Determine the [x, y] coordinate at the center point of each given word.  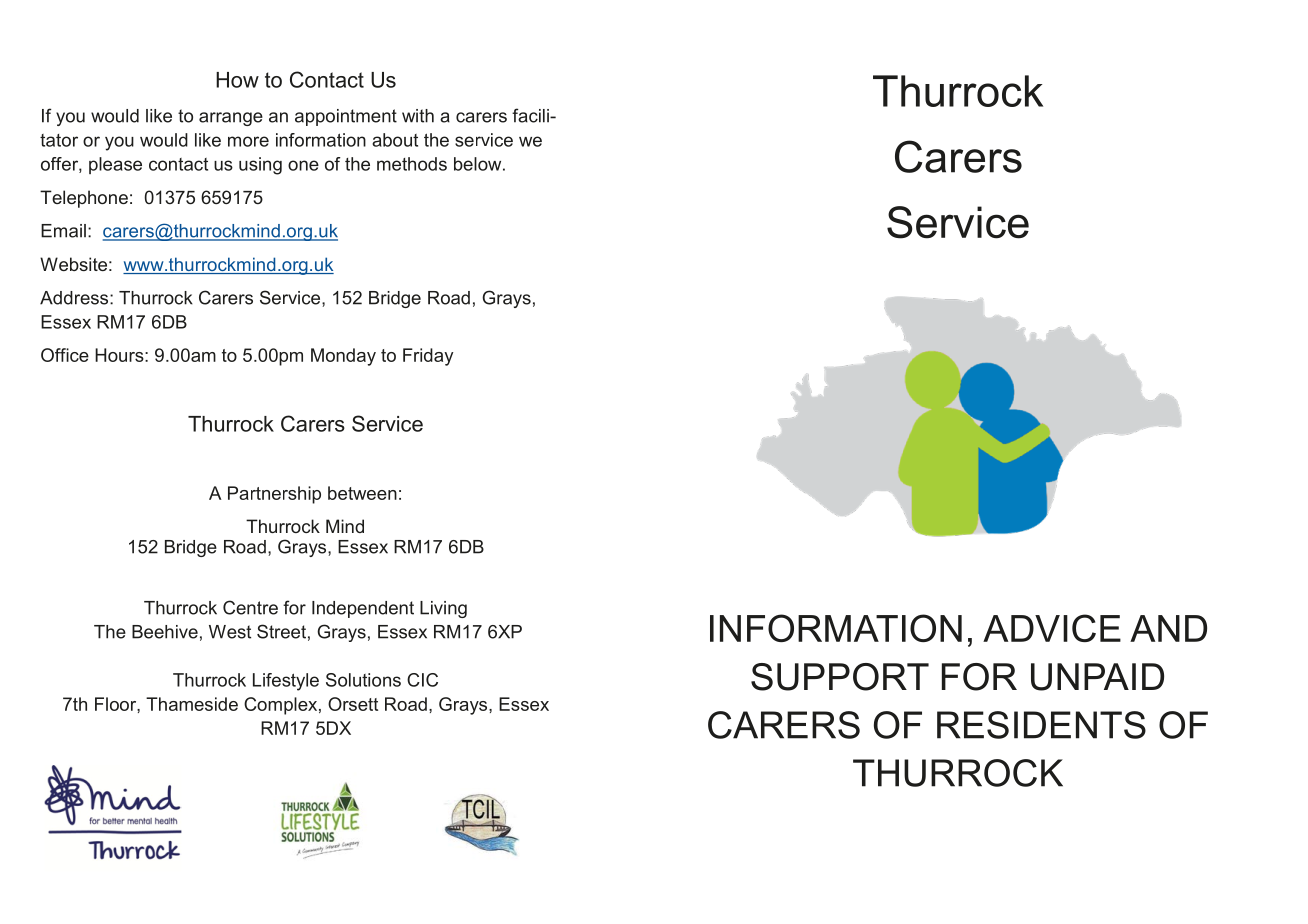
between [362, 493]
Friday [428, 357]
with [418, 116]
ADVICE [1052, 628]
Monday [343, 357]
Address [75, 298]
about [395, 140]
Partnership [274, 495]
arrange [231, 119]
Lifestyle [286, 682]
